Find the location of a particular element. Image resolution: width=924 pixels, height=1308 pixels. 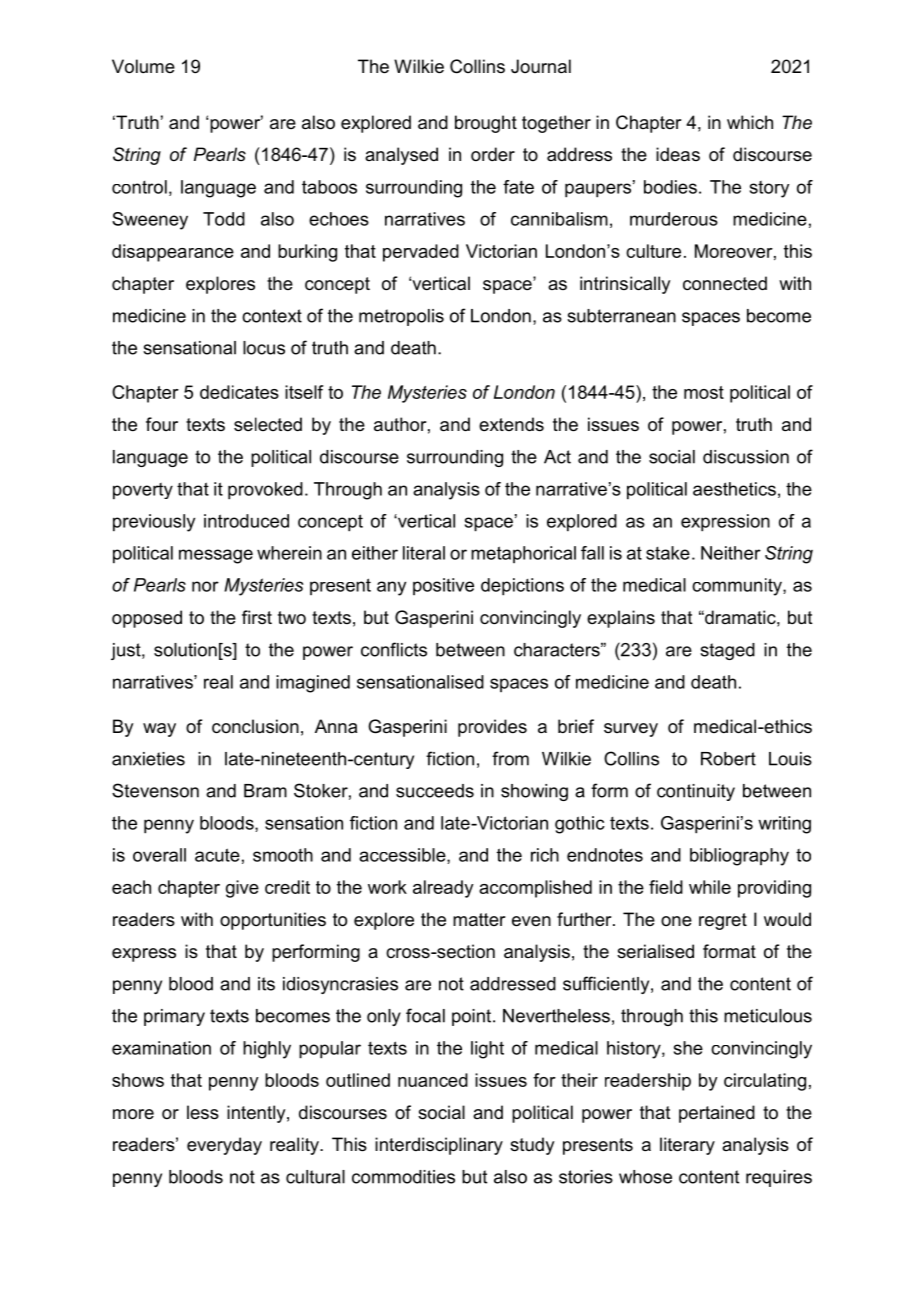

continuity is located at coordinates (696, 792).
